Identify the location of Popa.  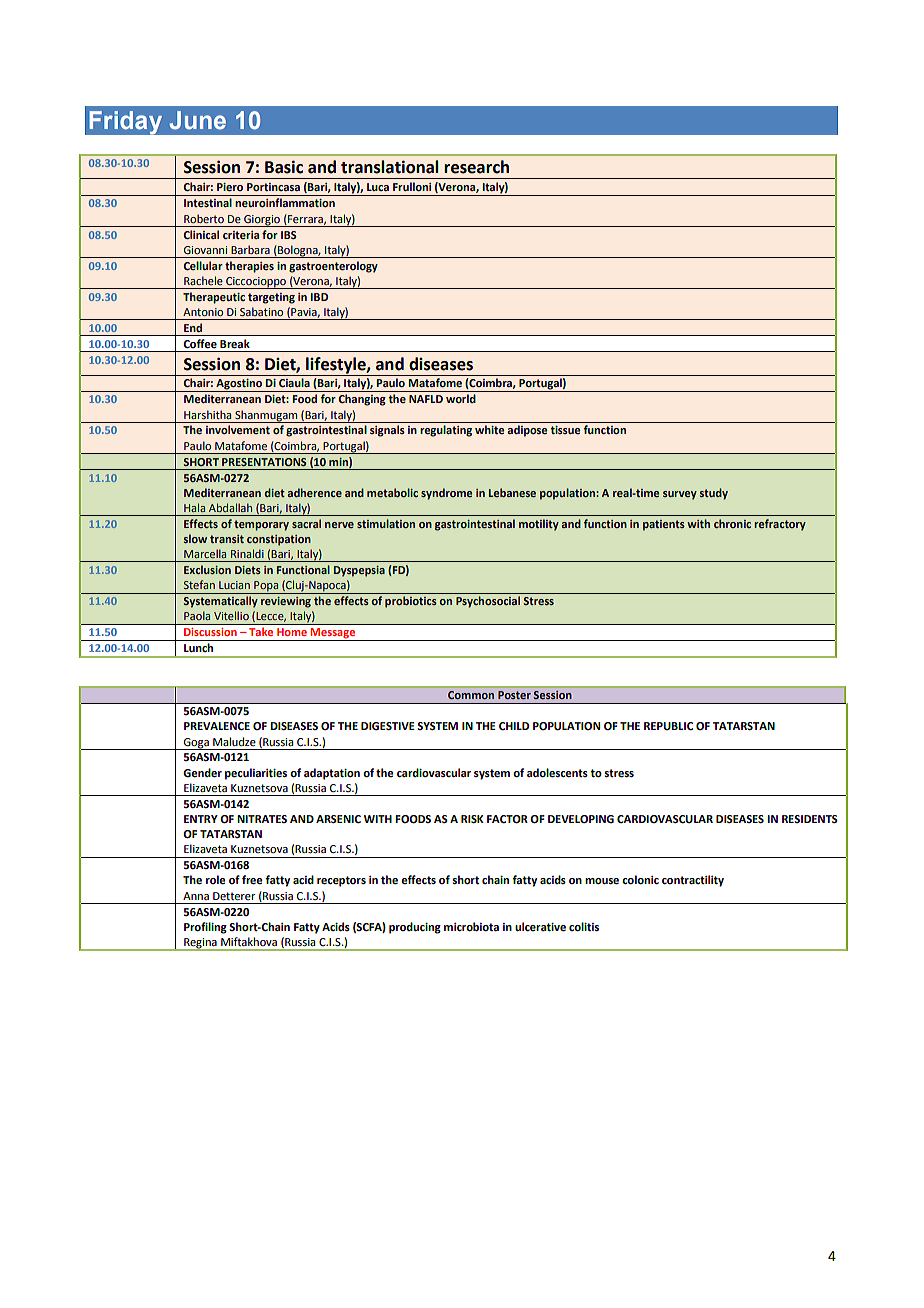
(266, 587).
